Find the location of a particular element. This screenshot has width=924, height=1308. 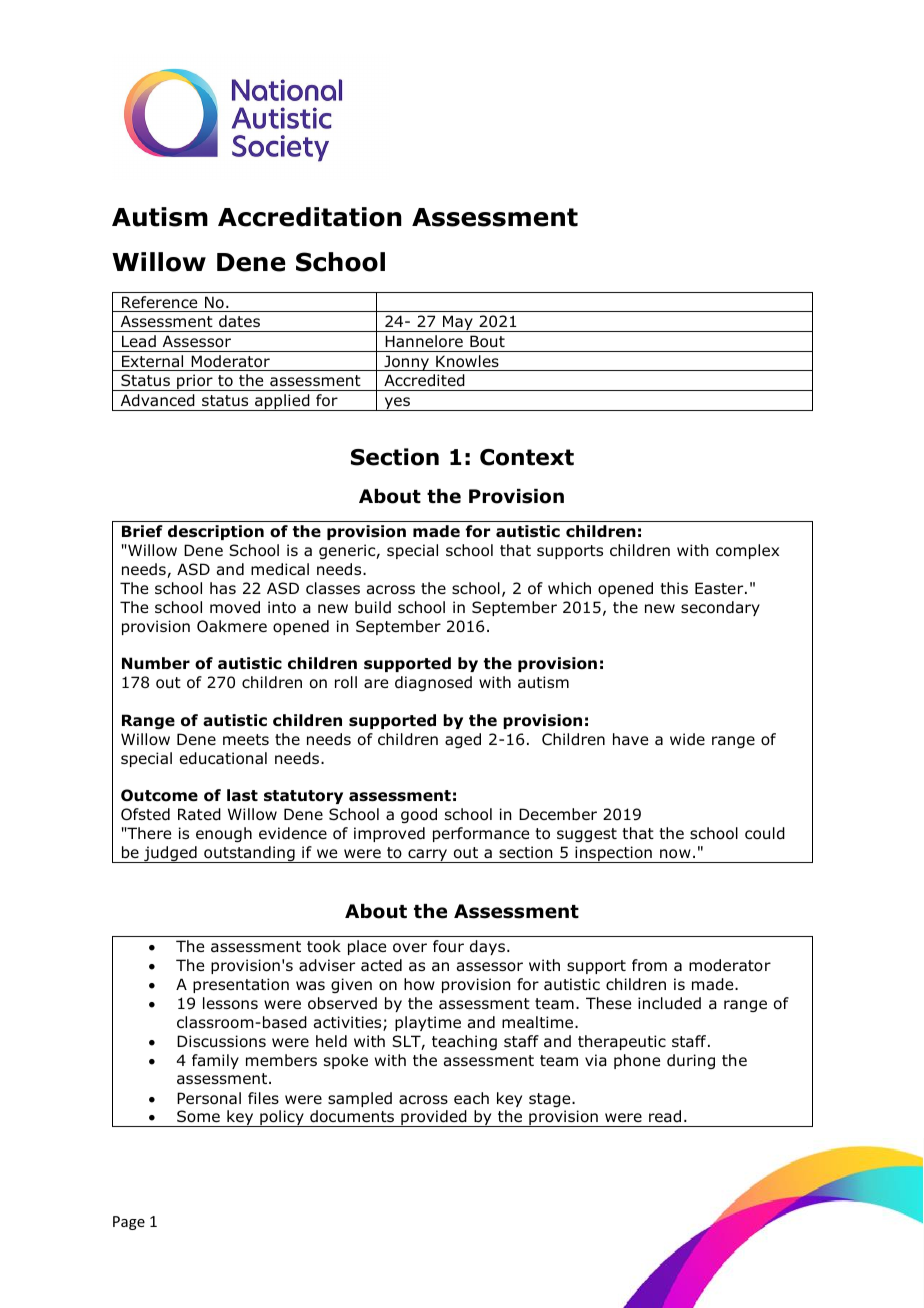

Brief is located at coordinates (142, 531).
